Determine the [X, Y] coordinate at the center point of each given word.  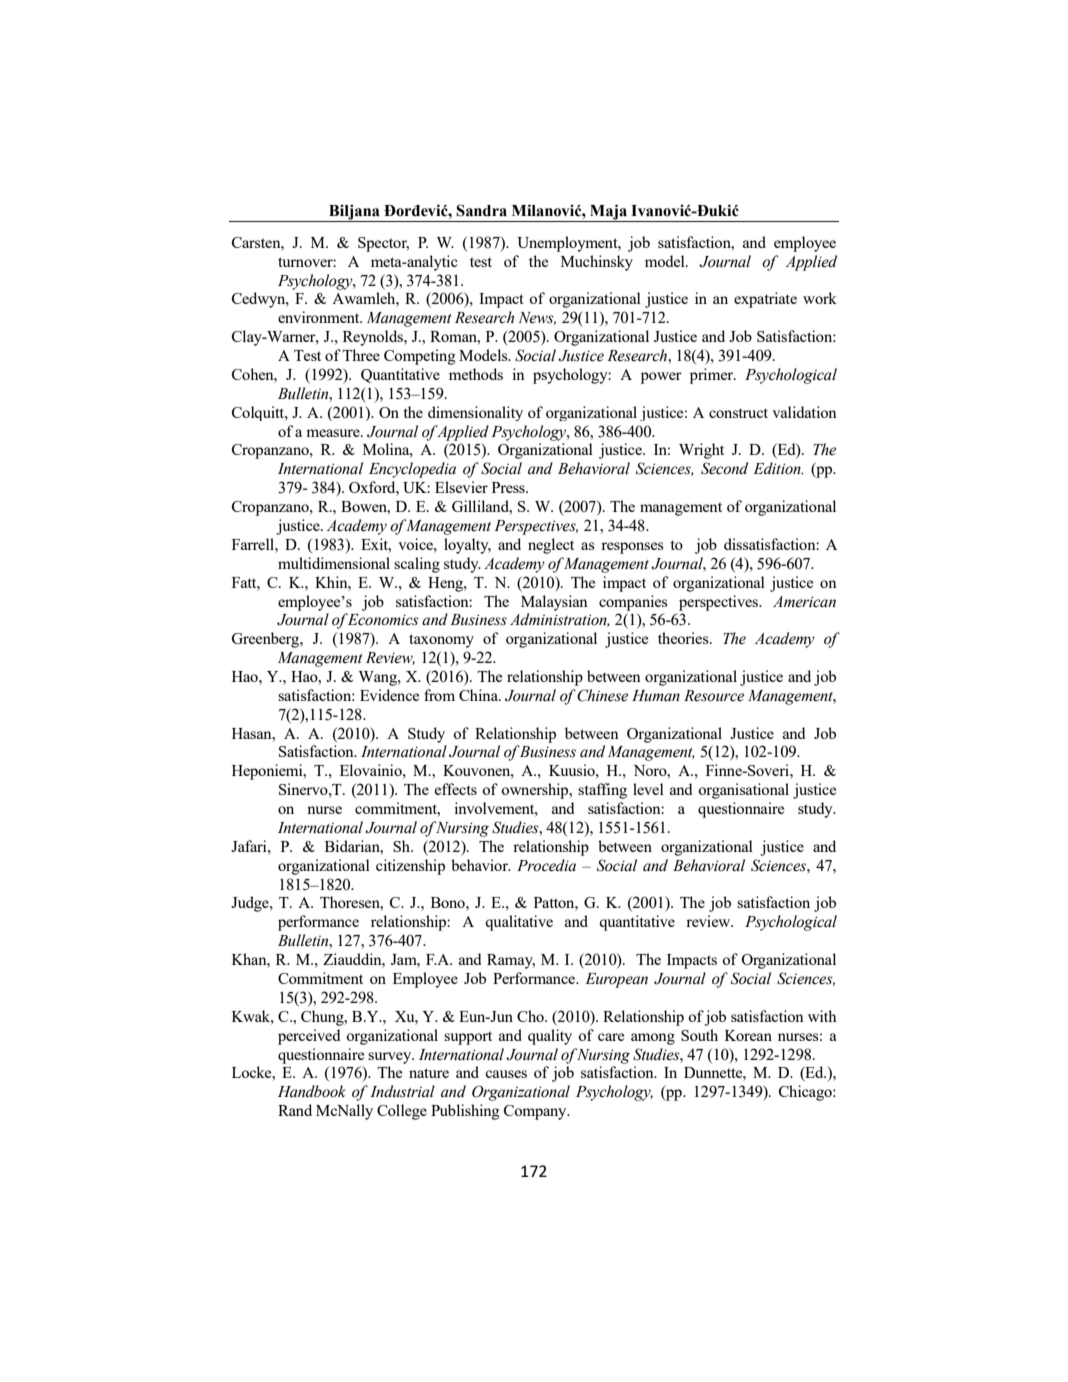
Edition [778, 468]
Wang [379, 678]
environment [320, 317]
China [479, 695]
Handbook [312, 1091]
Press [509, 487]
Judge [251, 904]
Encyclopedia [412, 470]
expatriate [765, 300]
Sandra [481, 210]
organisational [743, 791]
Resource [714, 696]
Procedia [546, 865]
